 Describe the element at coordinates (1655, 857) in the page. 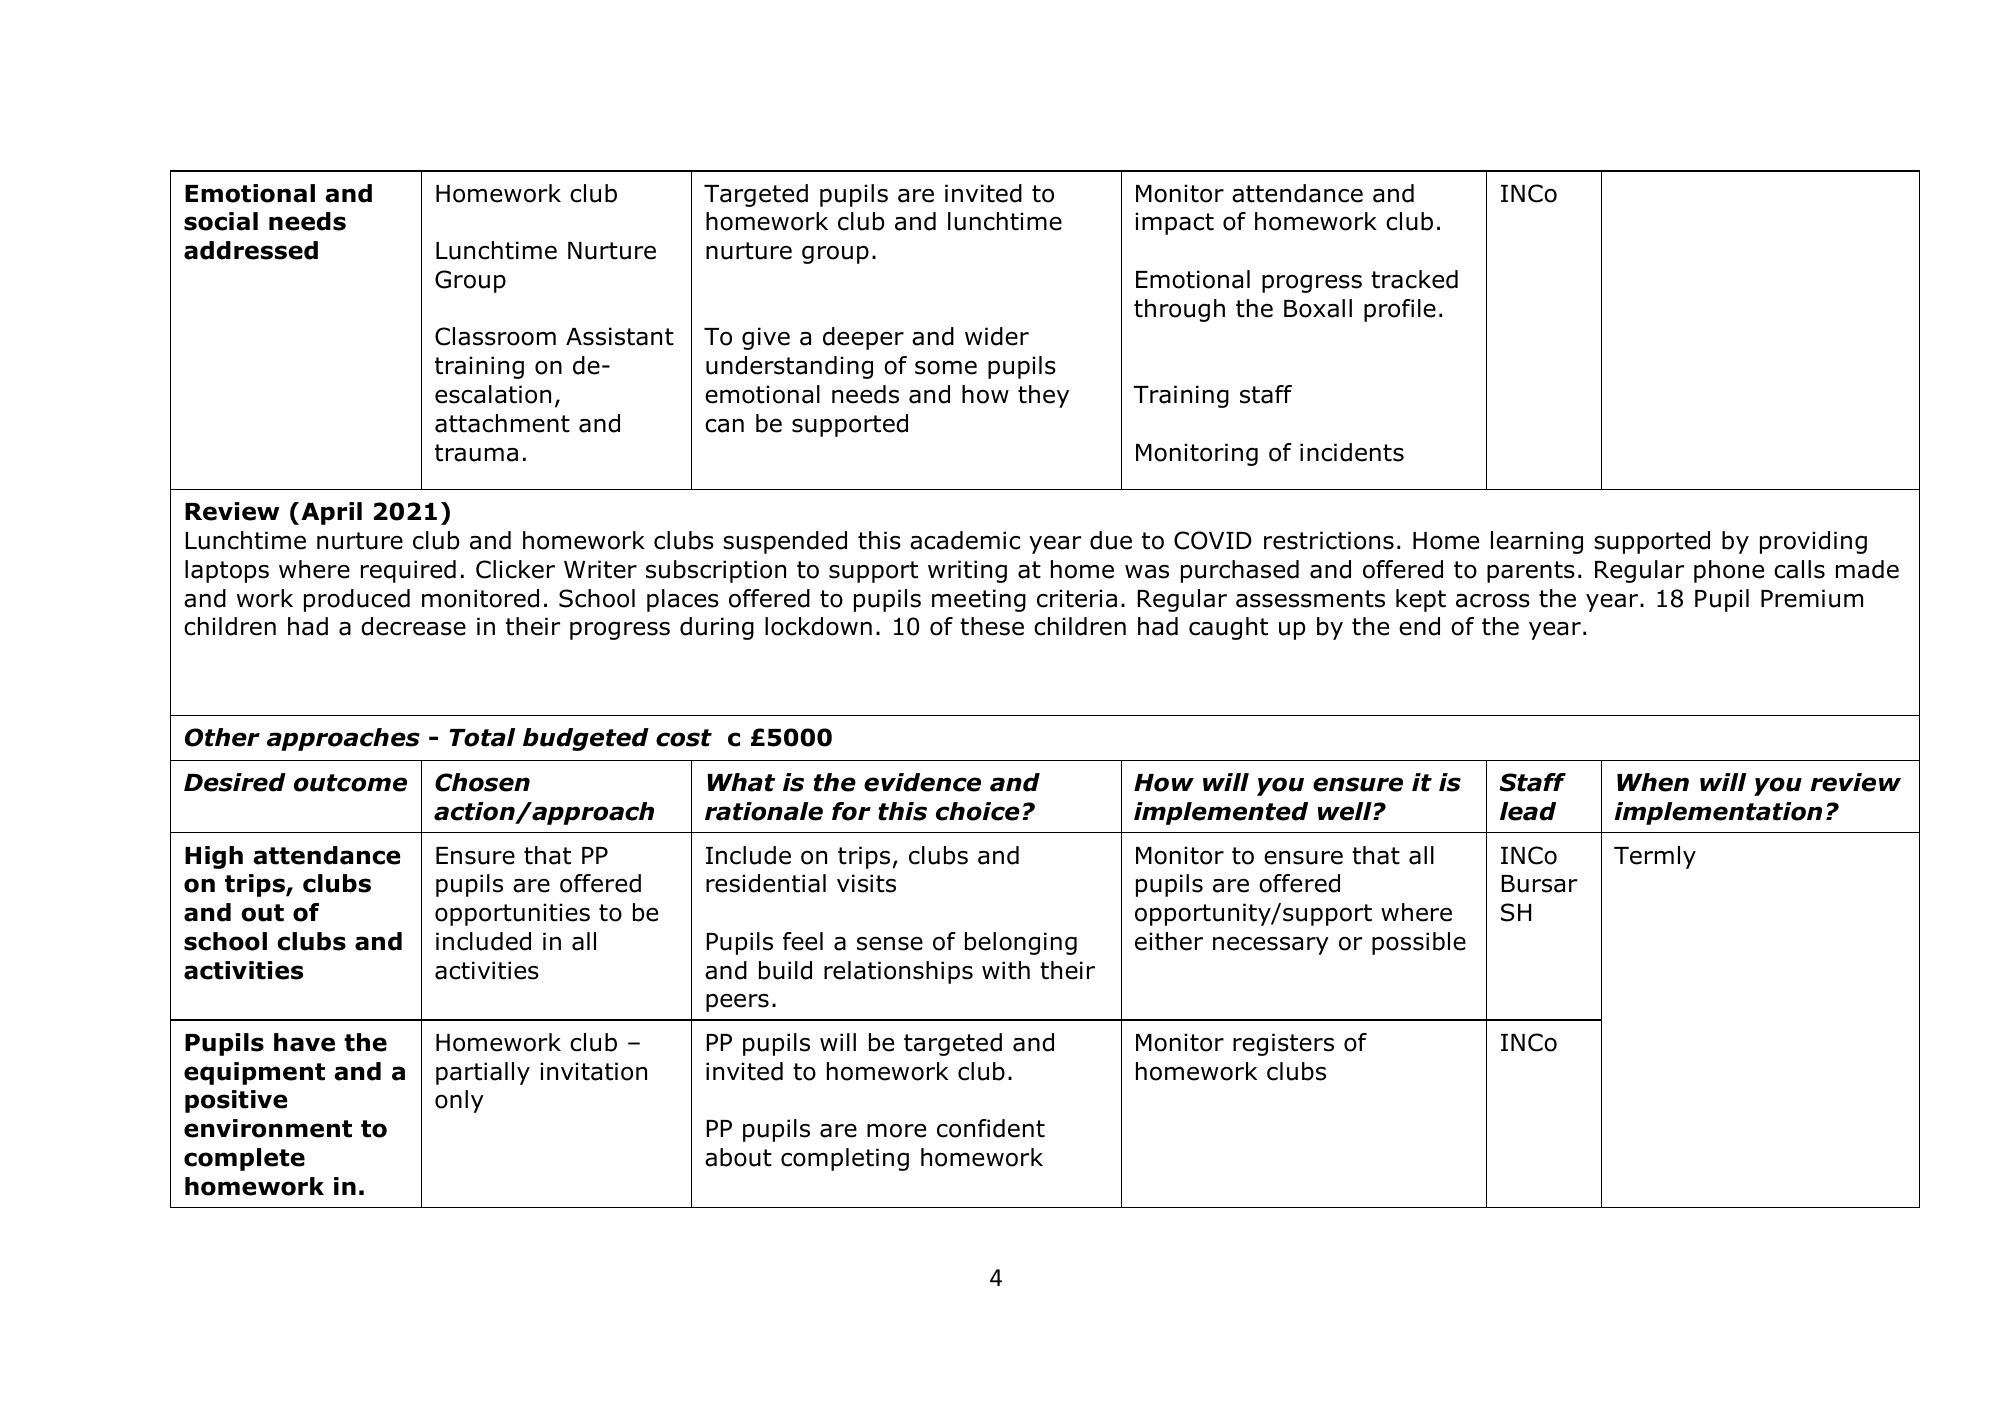

I see `Termly` at that location.
